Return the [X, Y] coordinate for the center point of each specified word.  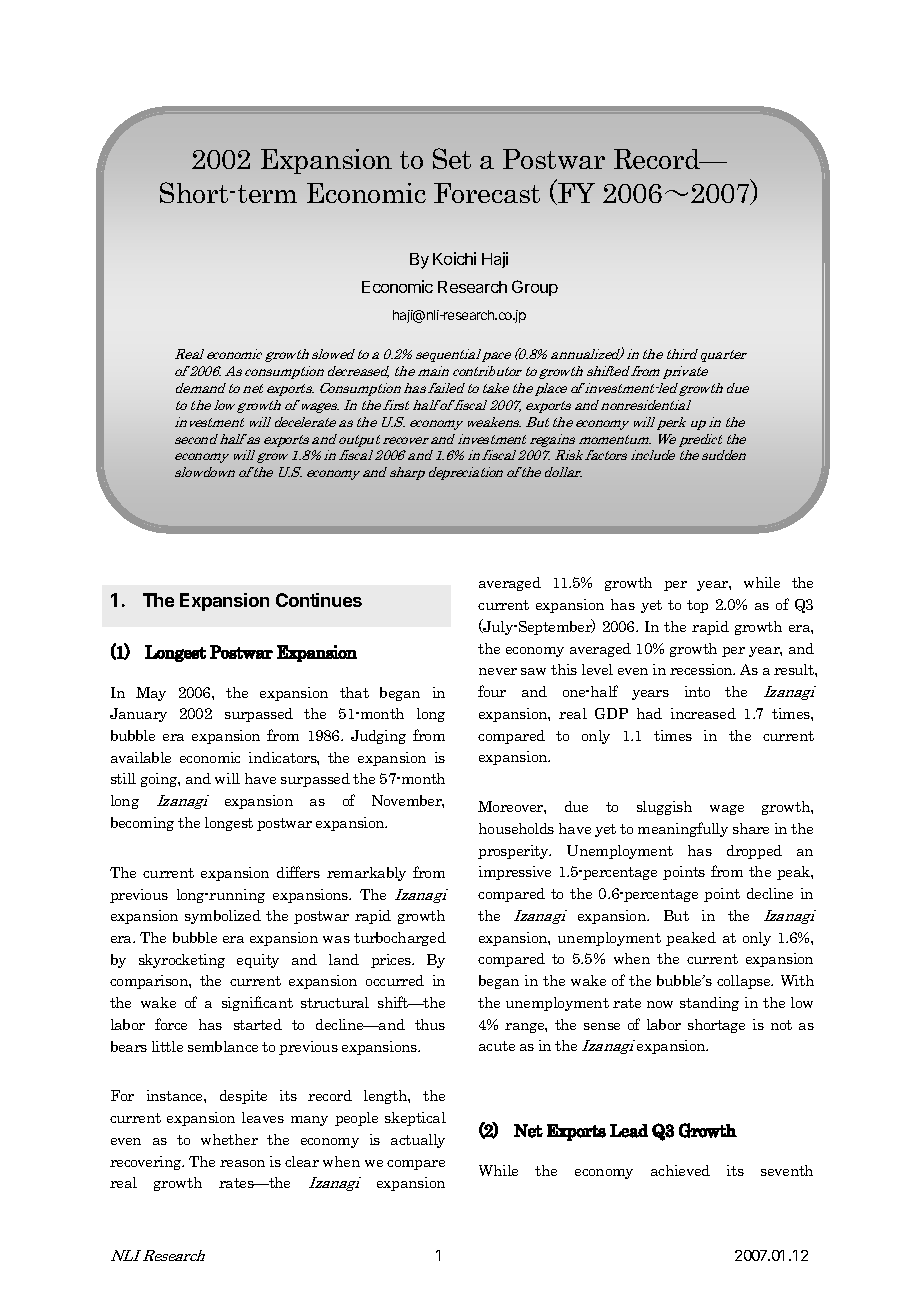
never [498, 671]
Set [452, 158]
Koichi [454, 258]
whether [229, 1139]
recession [702, 669]
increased [703, 713]
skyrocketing [182, 961]
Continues [319, 600]
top [697, 606]
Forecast [487, 193]
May [151, 694]
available [141, 757]
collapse [745, 982]
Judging [378, 737]
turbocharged [400, 939]
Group [535, 288]
